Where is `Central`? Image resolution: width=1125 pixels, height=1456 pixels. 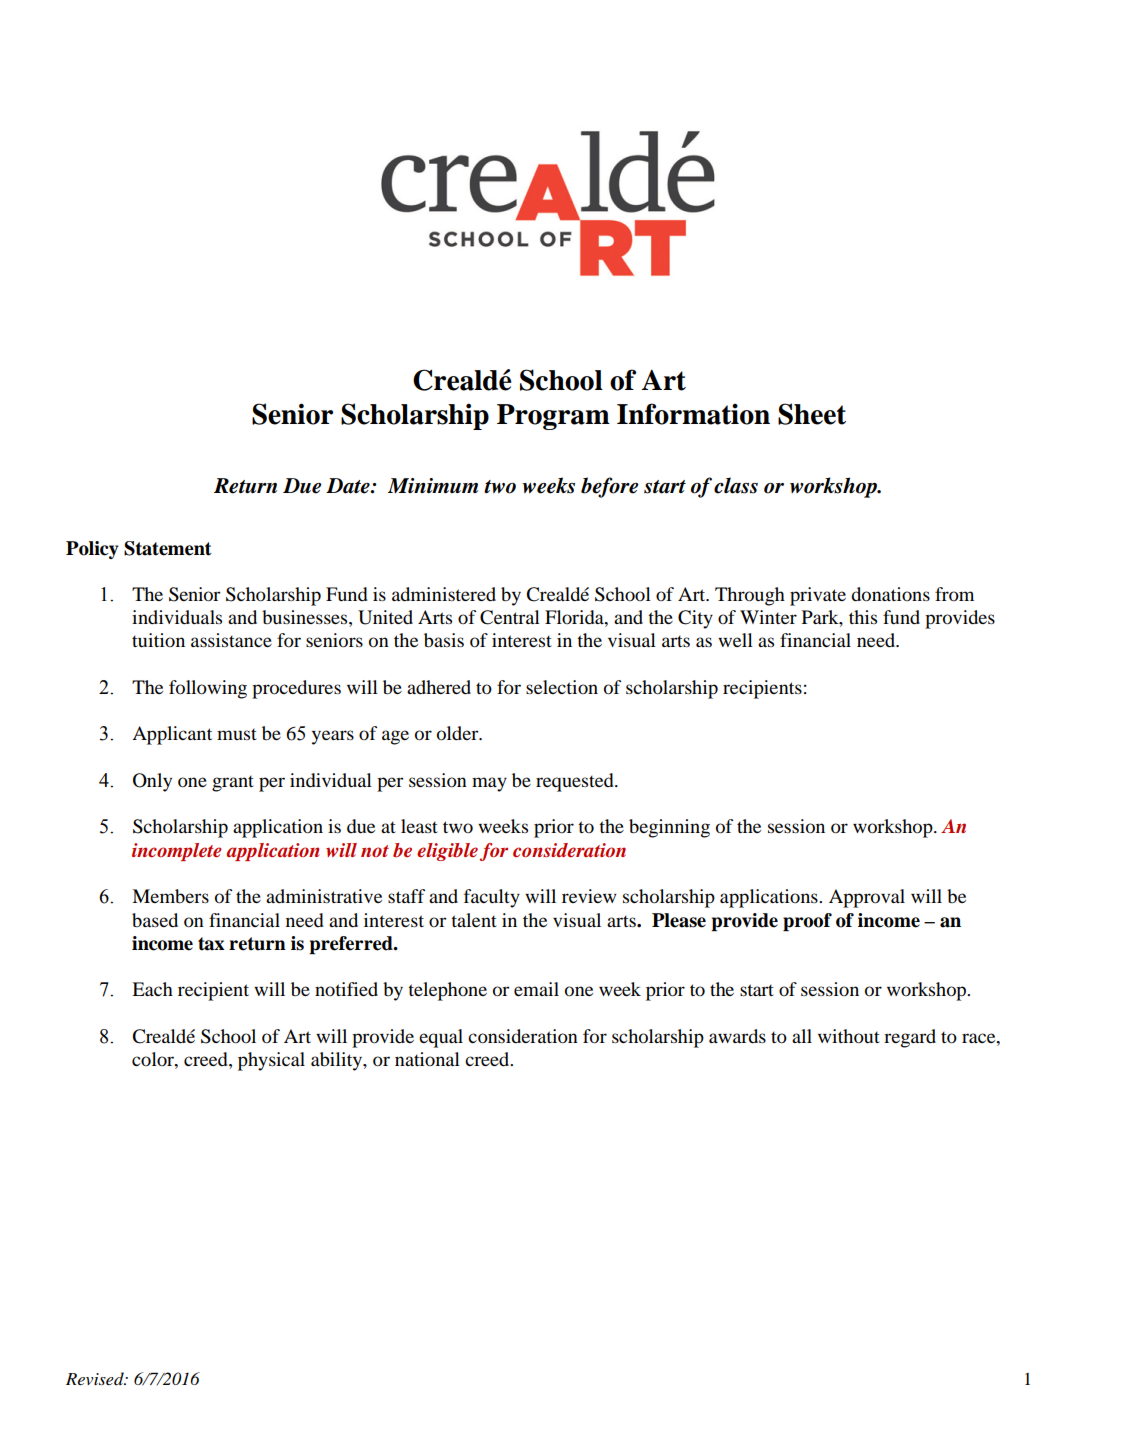
Central is located at coordinates (510, 617).
